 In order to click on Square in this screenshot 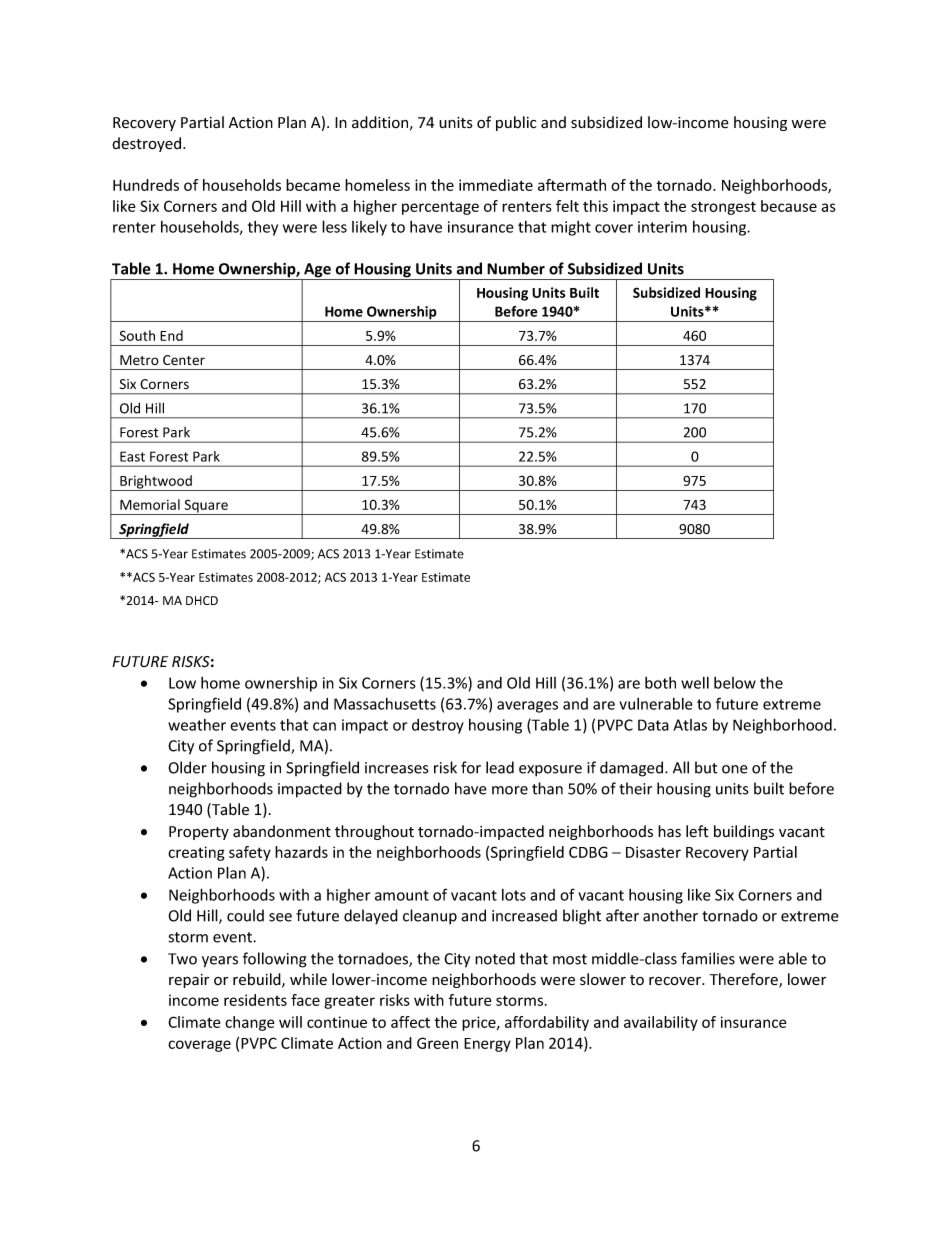, I will do `click(206, 507)`.
